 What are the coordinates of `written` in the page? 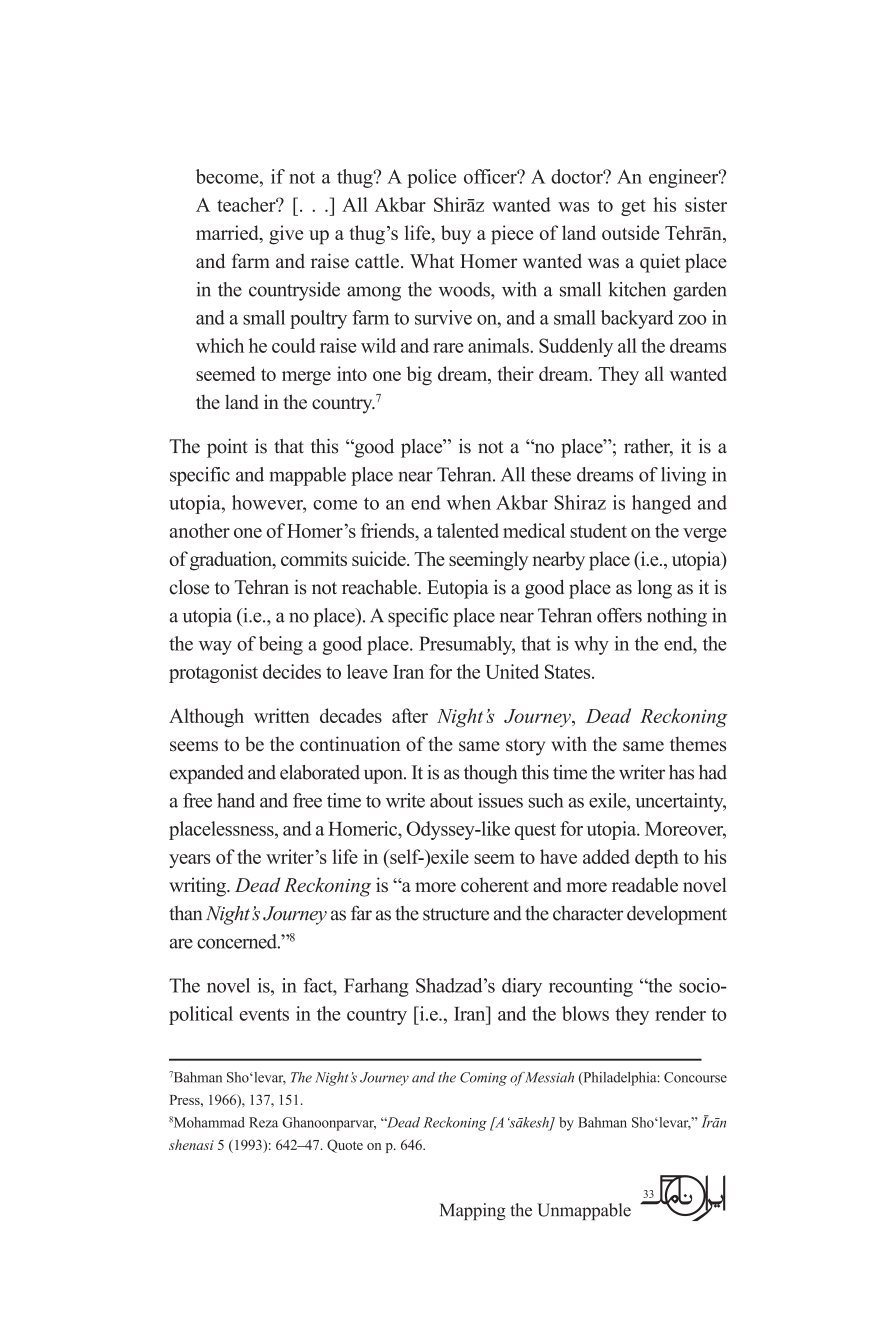 It's located at (282, 715).
